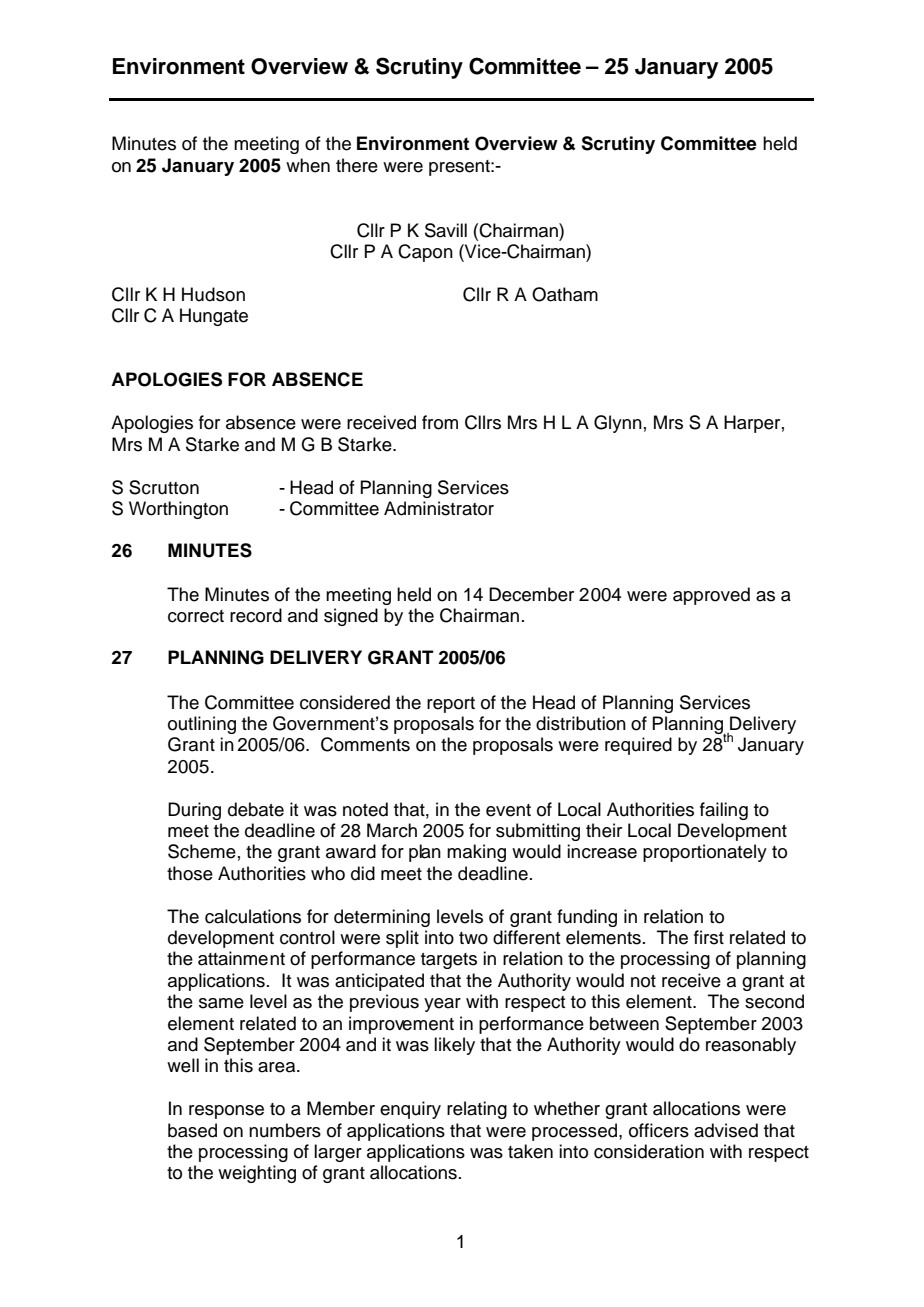 The height and width of the page is (1307, 924). Describe the element at coordinates (618, 424) in the page. I see `Glynn` at that location.
